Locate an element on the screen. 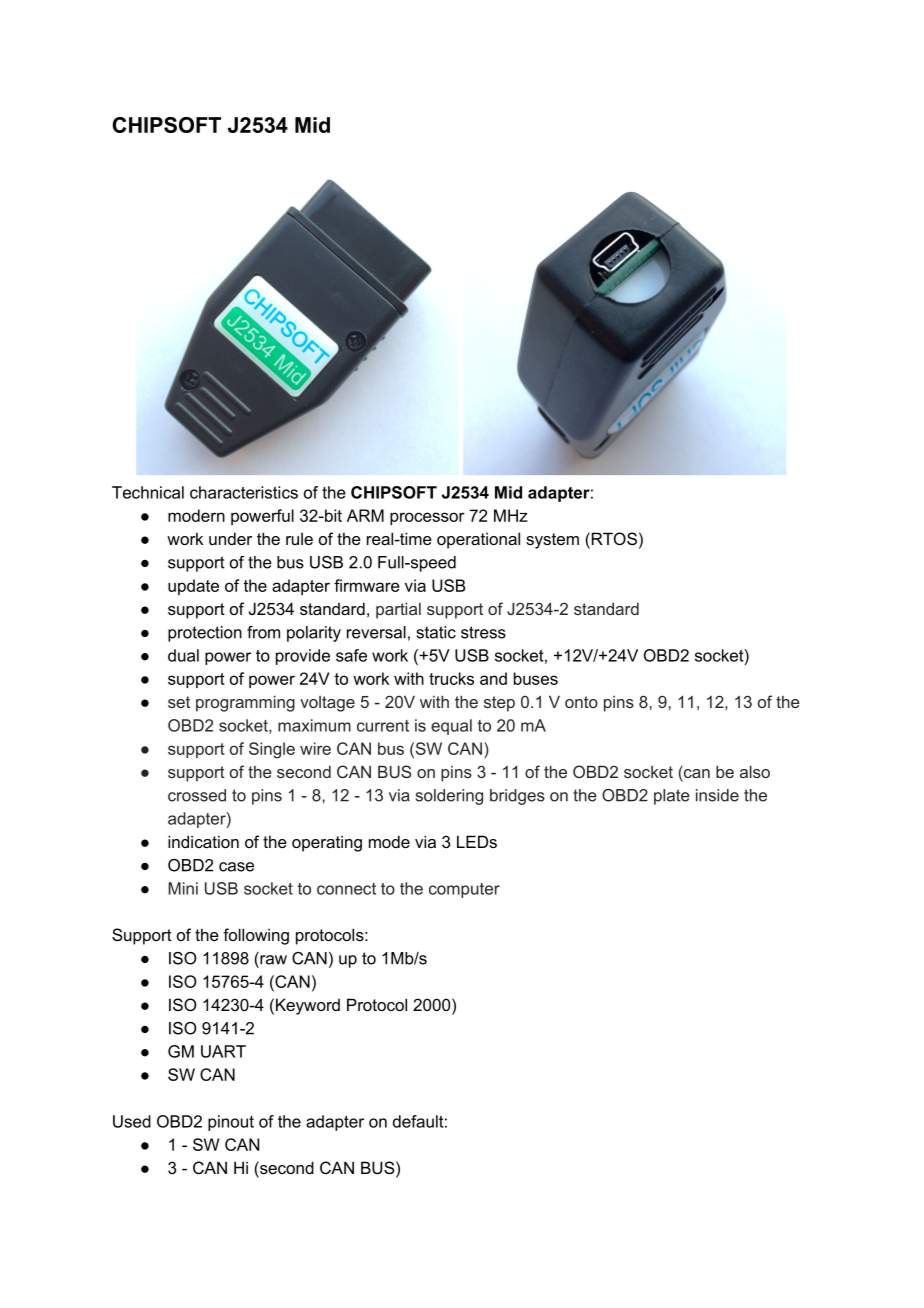  crossed is located at coordinates (197, 795).
